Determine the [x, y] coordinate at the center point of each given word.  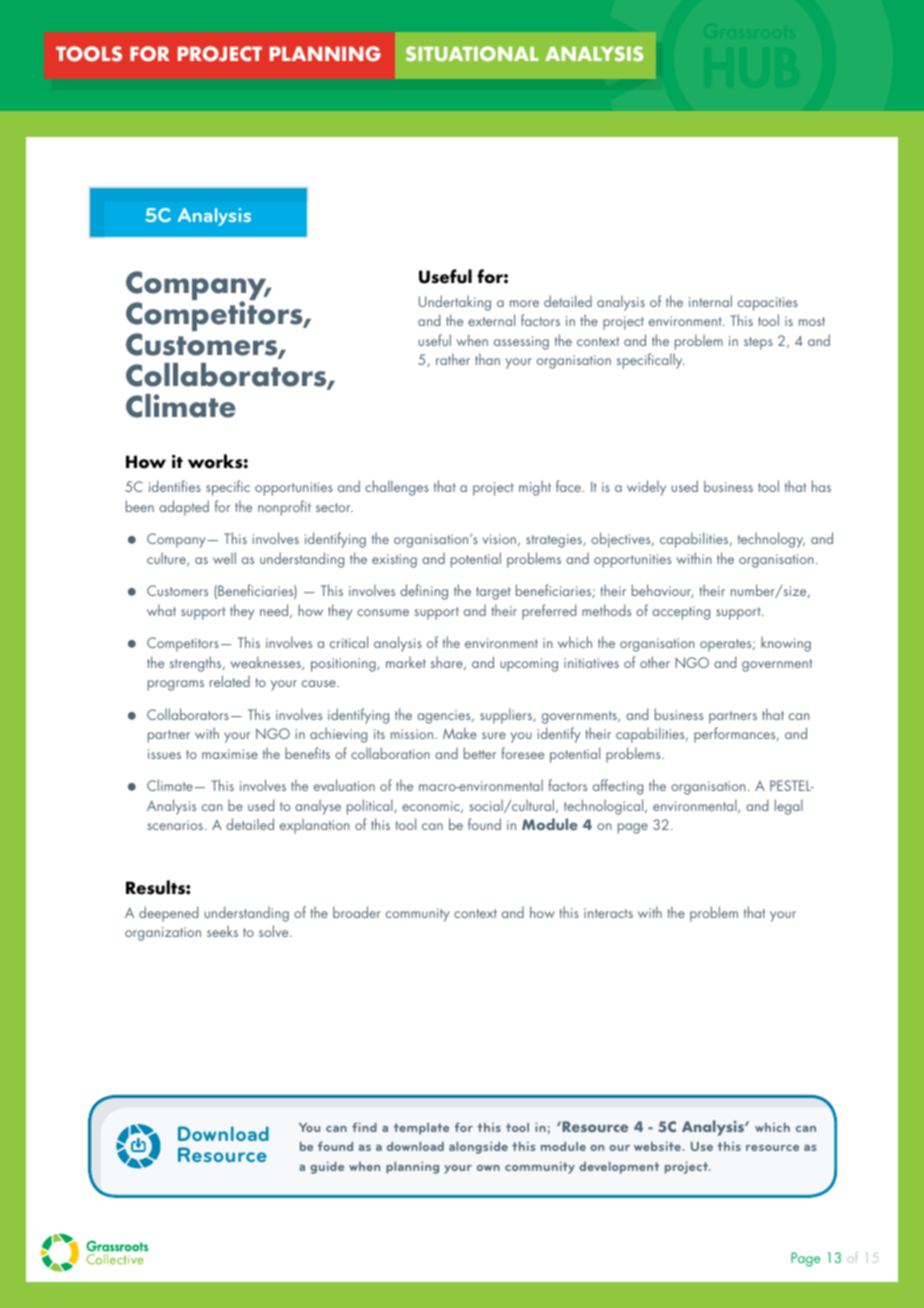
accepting [681, 613]
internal [710, 301]
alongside [478, 1147]
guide [327, 1167]
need [275, 611]
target [493, 593]
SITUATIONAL [472, 53]
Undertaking [455, 303]
